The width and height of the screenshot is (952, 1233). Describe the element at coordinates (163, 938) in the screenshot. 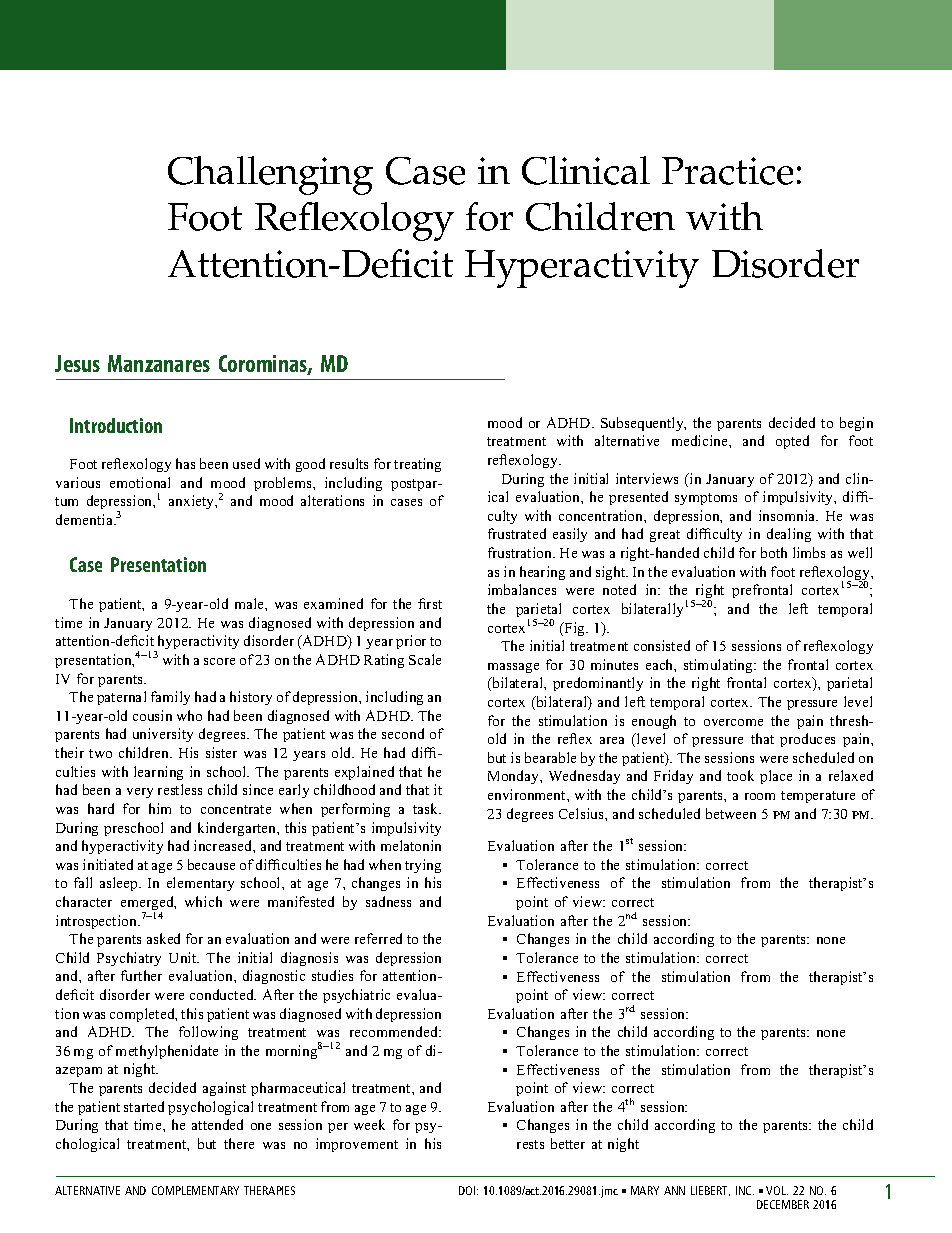

I see `asked` at that location.
